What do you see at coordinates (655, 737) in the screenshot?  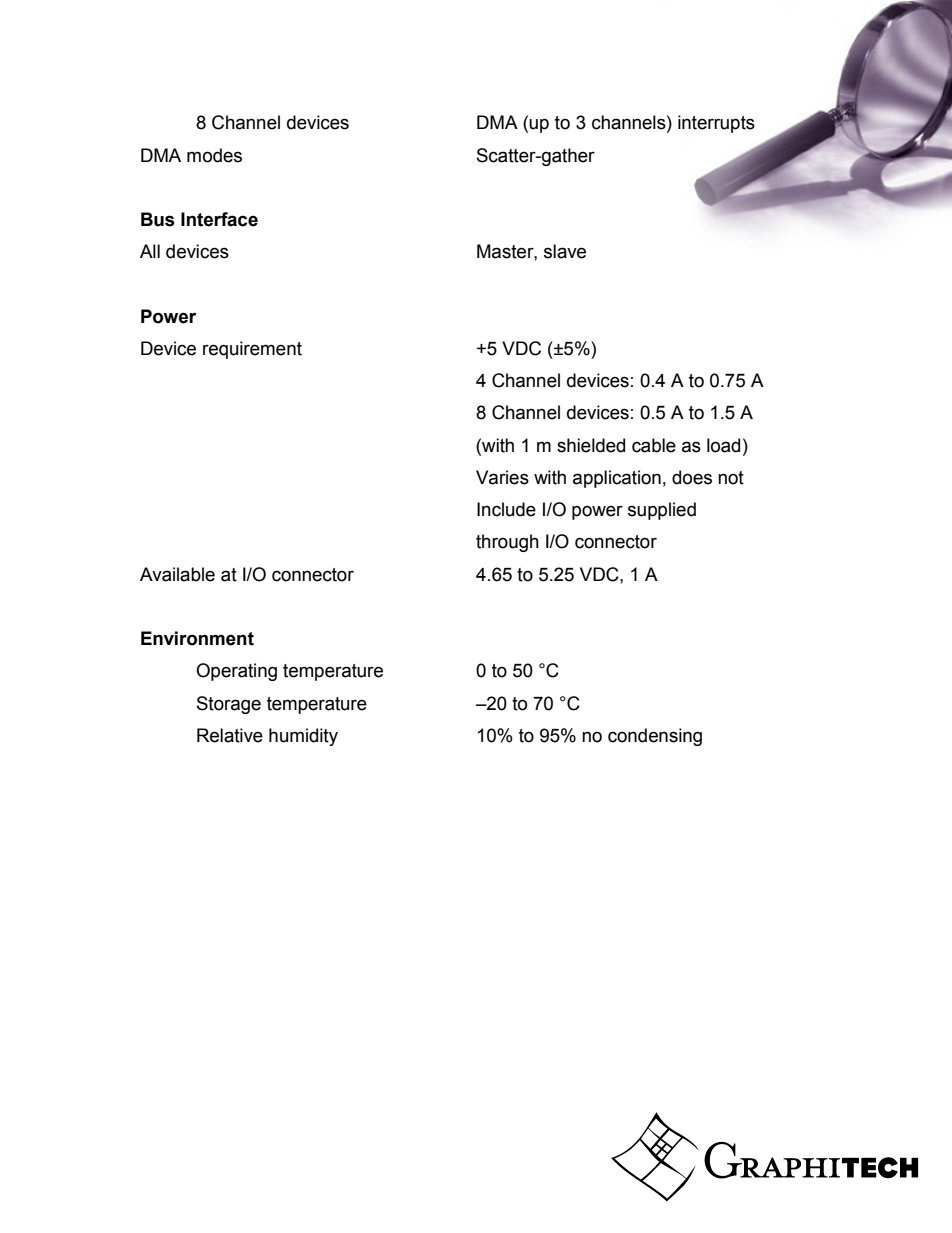 I see `condensing` at bounding box center [655, 737].
